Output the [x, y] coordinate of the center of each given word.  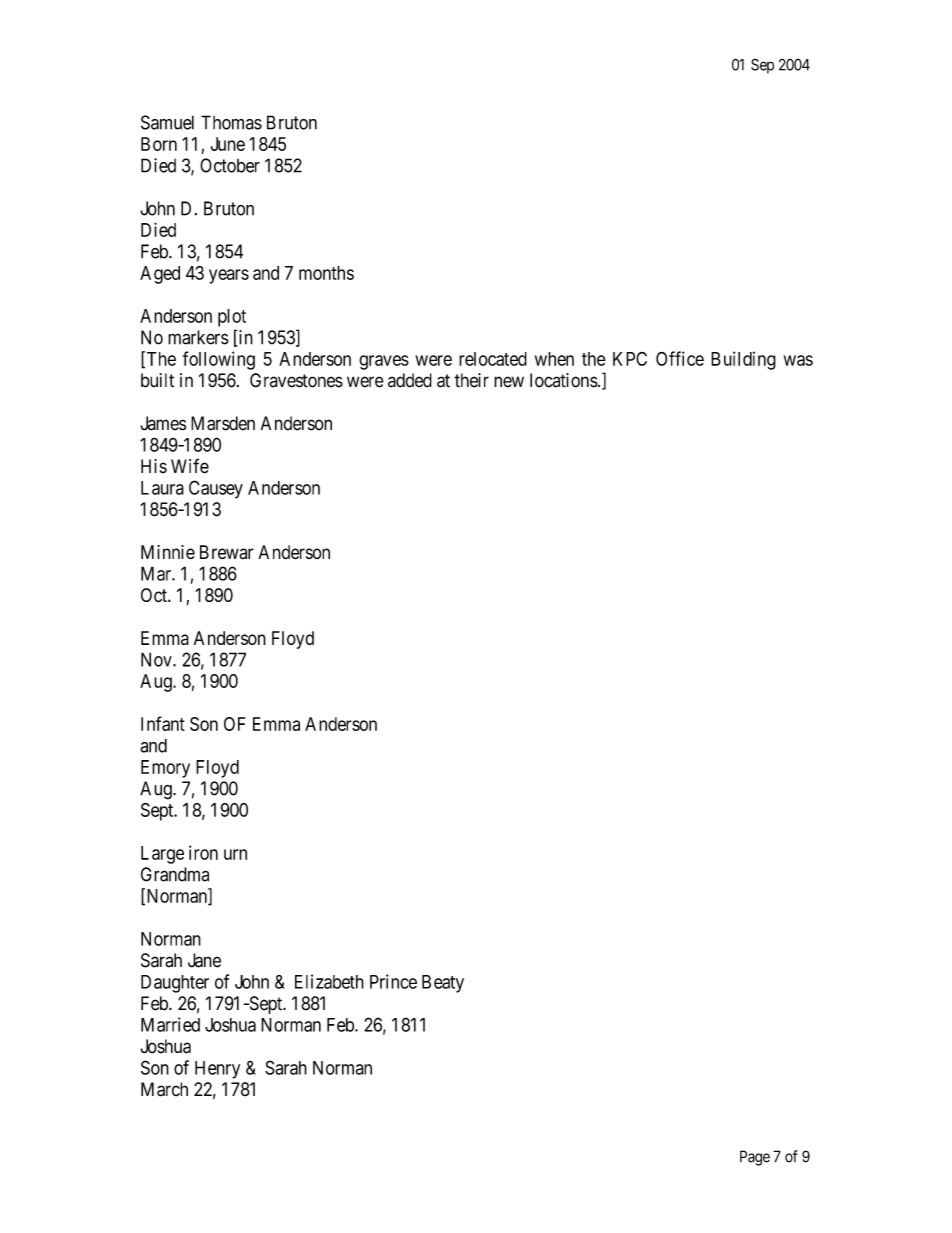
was [798, 360]
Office [680, 358]
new [509, 382]
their [471, 380]
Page [755, 1158]
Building [743, 360]
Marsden [223, 423]
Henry [217, 1070]
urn [235, 854]
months [326, 273]
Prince [393, 981]
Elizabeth [329, 981]
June [228, 144]
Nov [157, 659]
